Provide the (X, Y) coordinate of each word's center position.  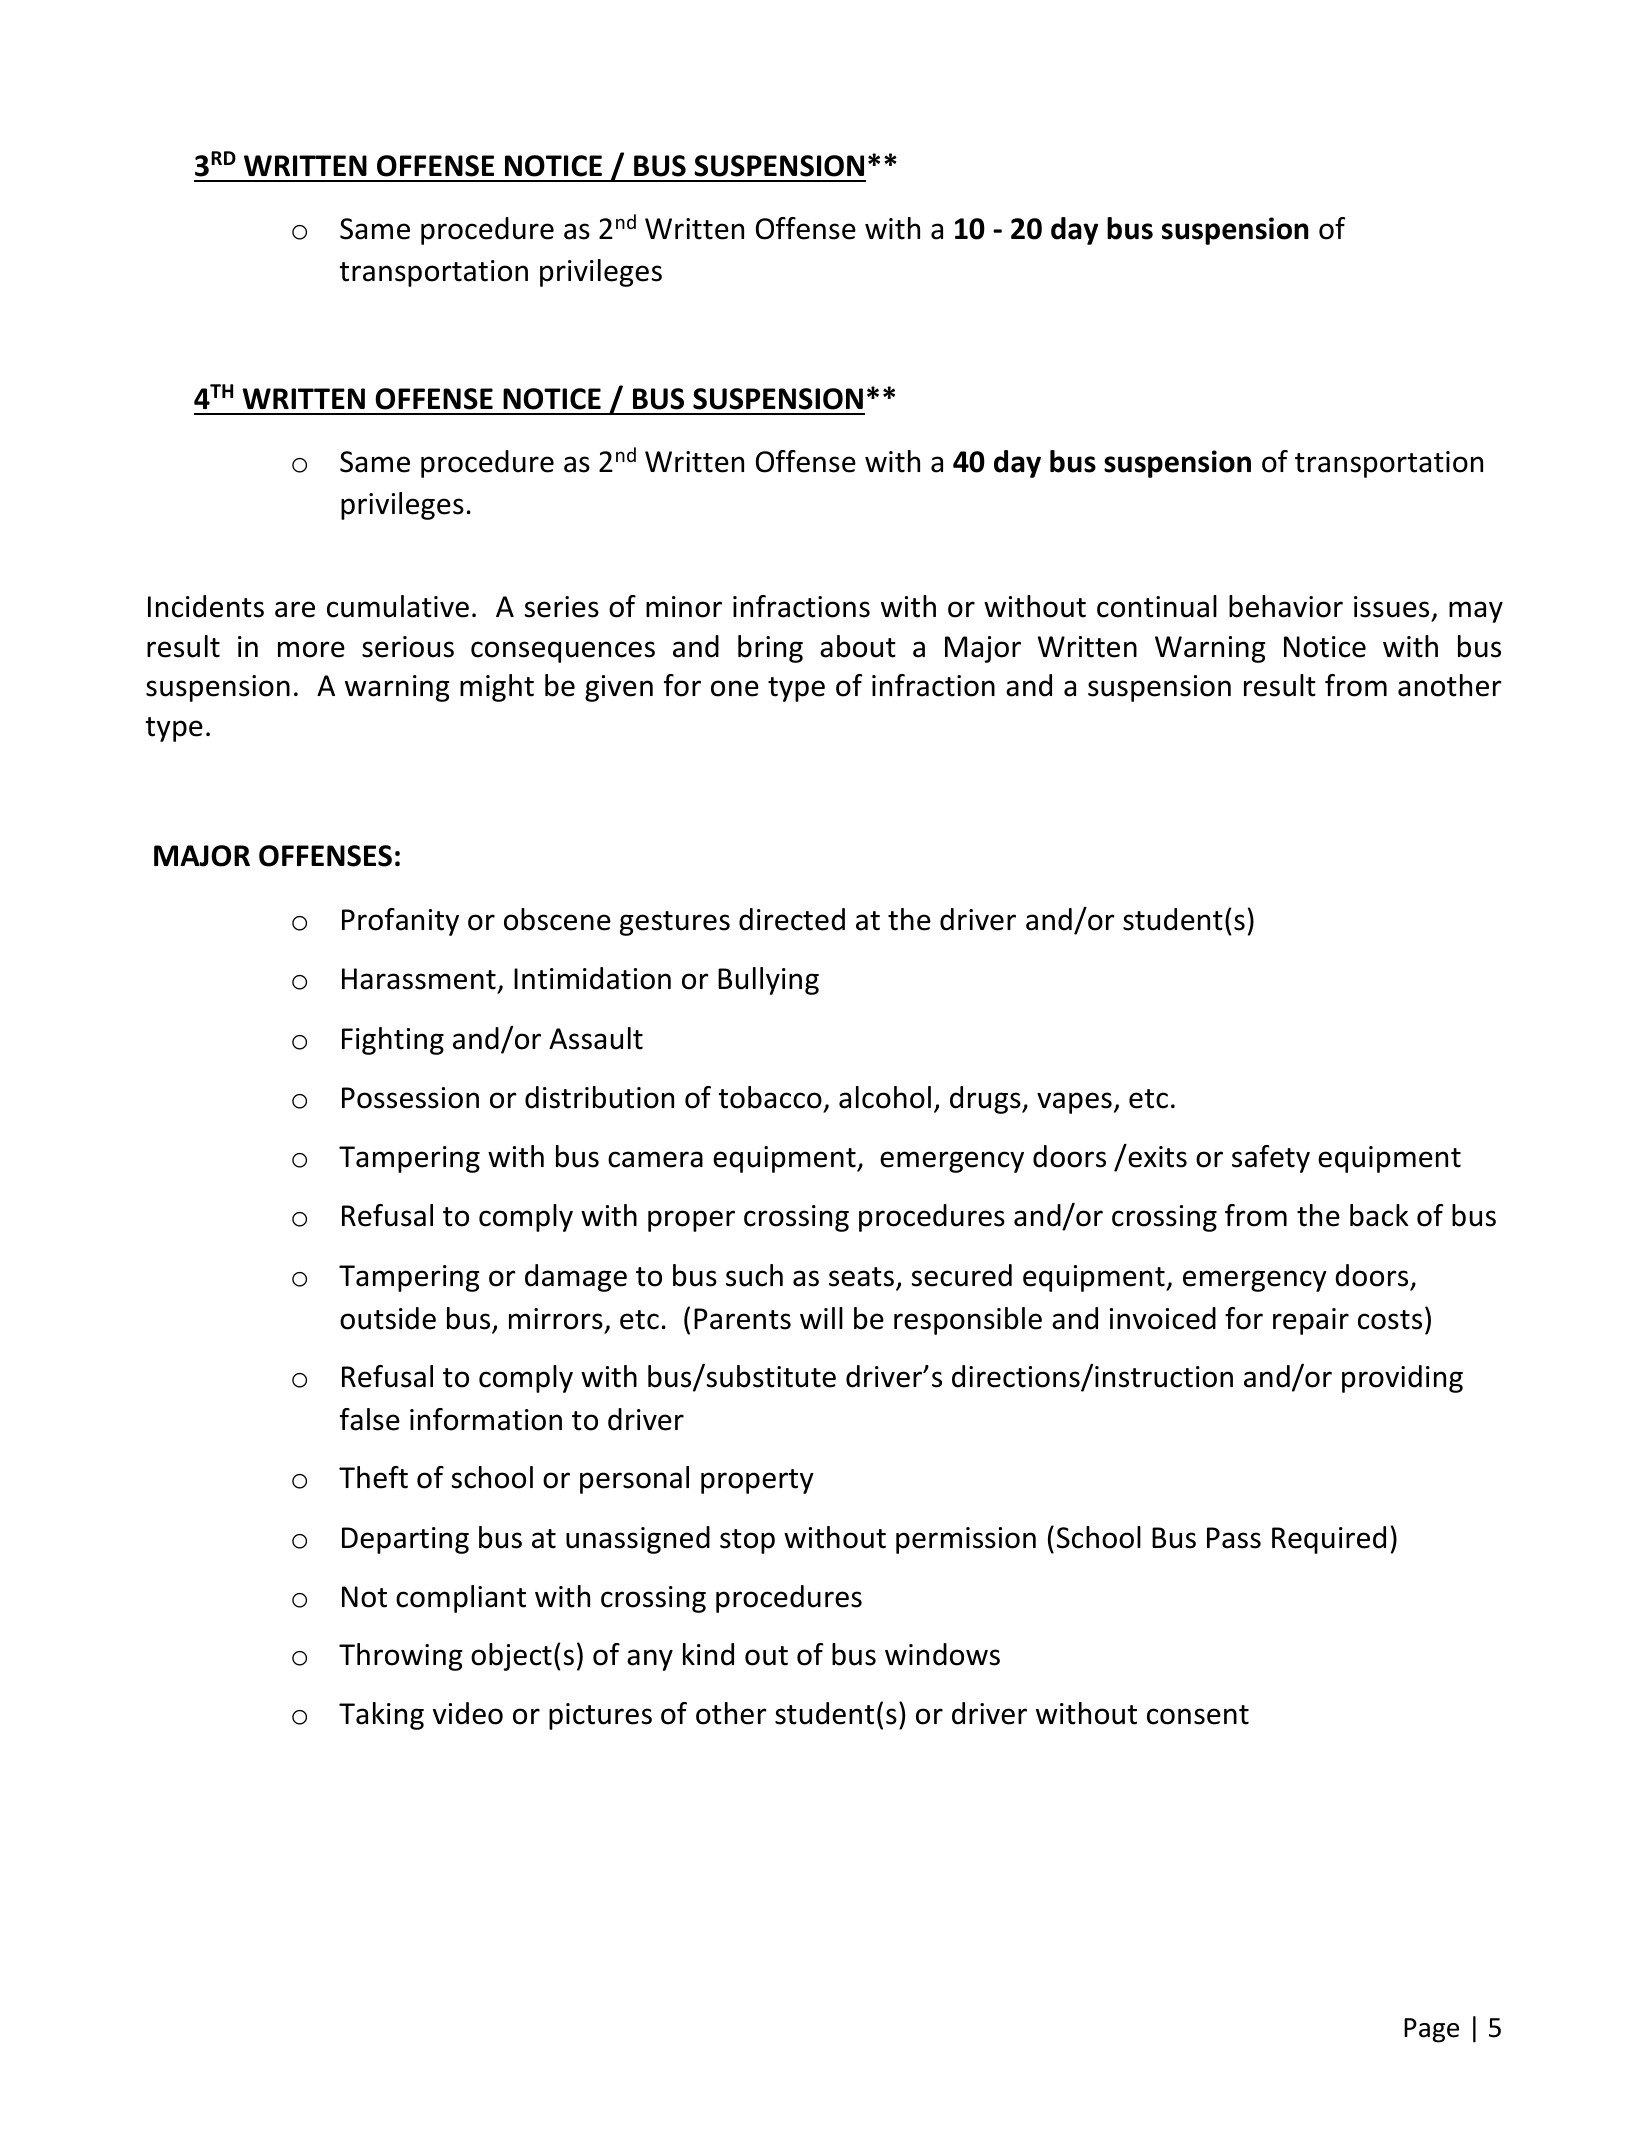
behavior (1286, 606)
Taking (381, 1716)
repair (1311, 1321)
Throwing (401, 1657)
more (311, 649)
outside (388, 1318)
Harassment (419, 979)
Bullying (768, 981)
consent (1198, 1715)
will (821, 1318)
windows (942, 1654)
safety (1271, 1159)
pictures (600, 1716)
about (858, 646)
